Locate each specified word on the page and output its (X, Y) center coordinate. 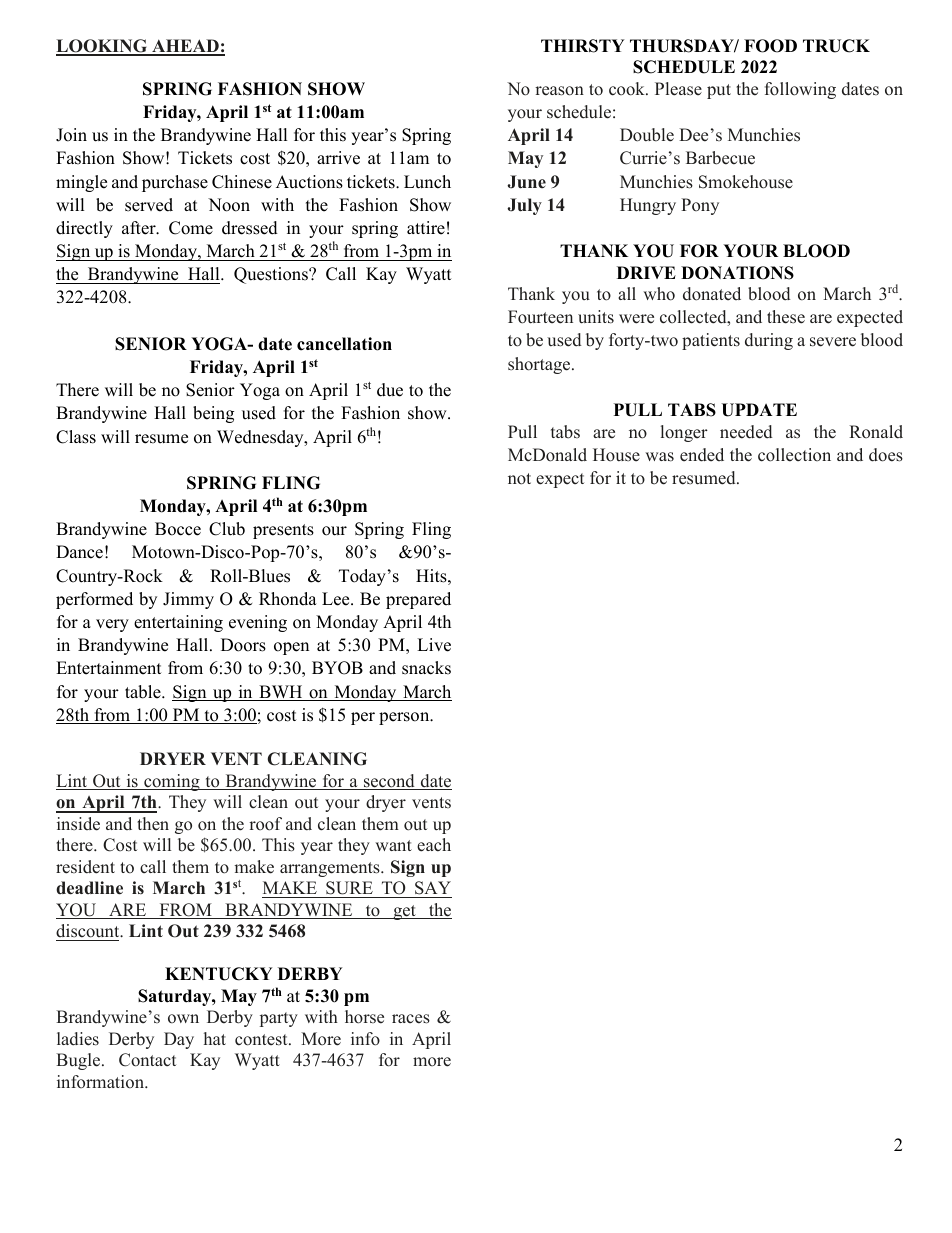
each (434, 845)
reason (559, 91)
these (786, 317)
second (389, 782)
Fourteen (540, 317)
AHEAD (185, 47)
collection (794, 455)
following (800, 90)
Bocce (178, 529)
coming (172, 782)
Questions (272, 275)
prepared (418, 600)
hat (215, 1038)
